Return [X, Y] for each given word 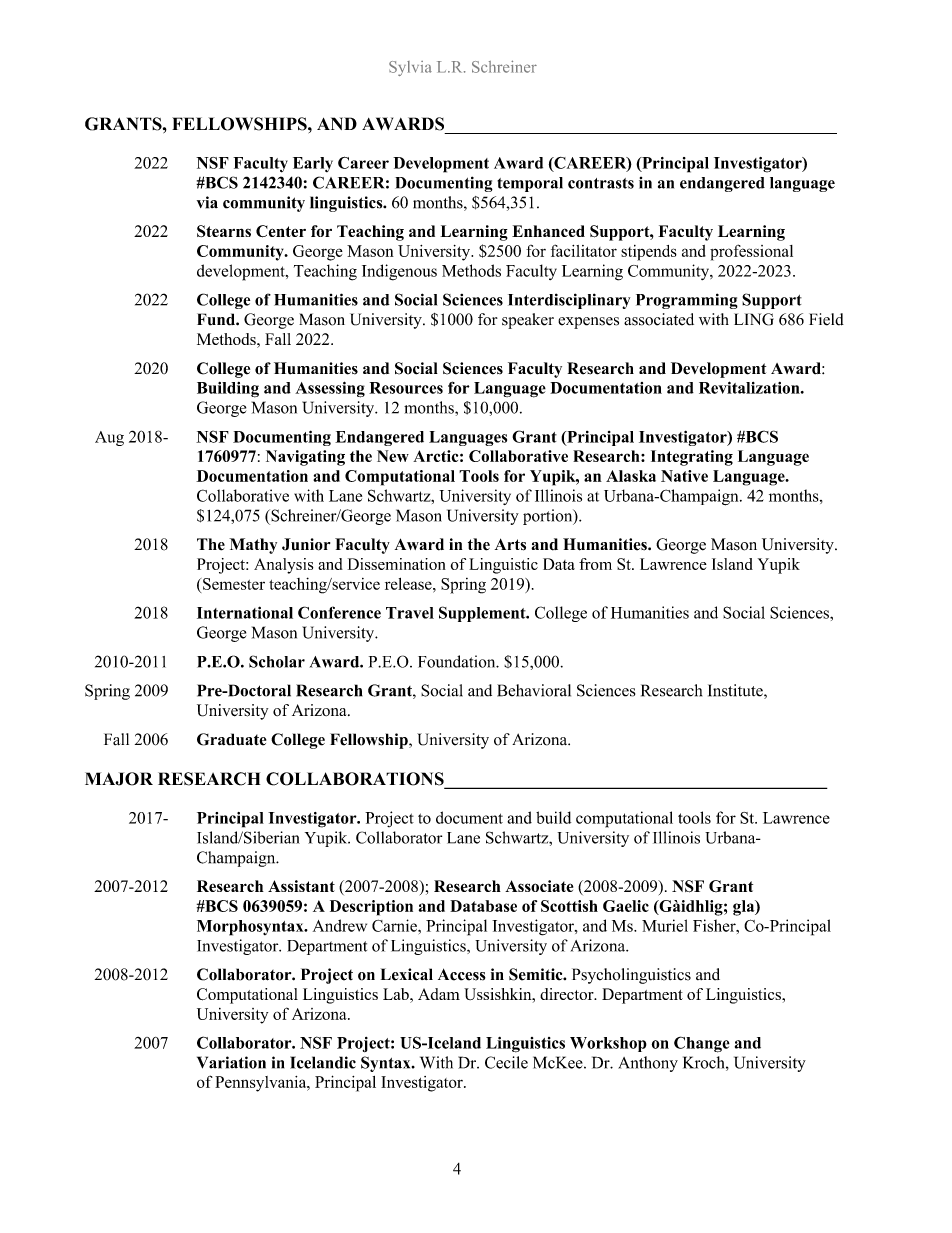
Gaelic [626, 906]
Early [313, 164]
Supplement [483, 614]
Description [371, 908]
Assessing [330, 389]
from [595, 564]
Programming [687, 301]
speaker [528, 321]
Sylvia [410, 68]
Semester [234, 584]
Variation [231, 1062]
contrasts [601, 183]
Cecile [506, 1062]
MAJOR [119, 779]
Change [702, 1044]
